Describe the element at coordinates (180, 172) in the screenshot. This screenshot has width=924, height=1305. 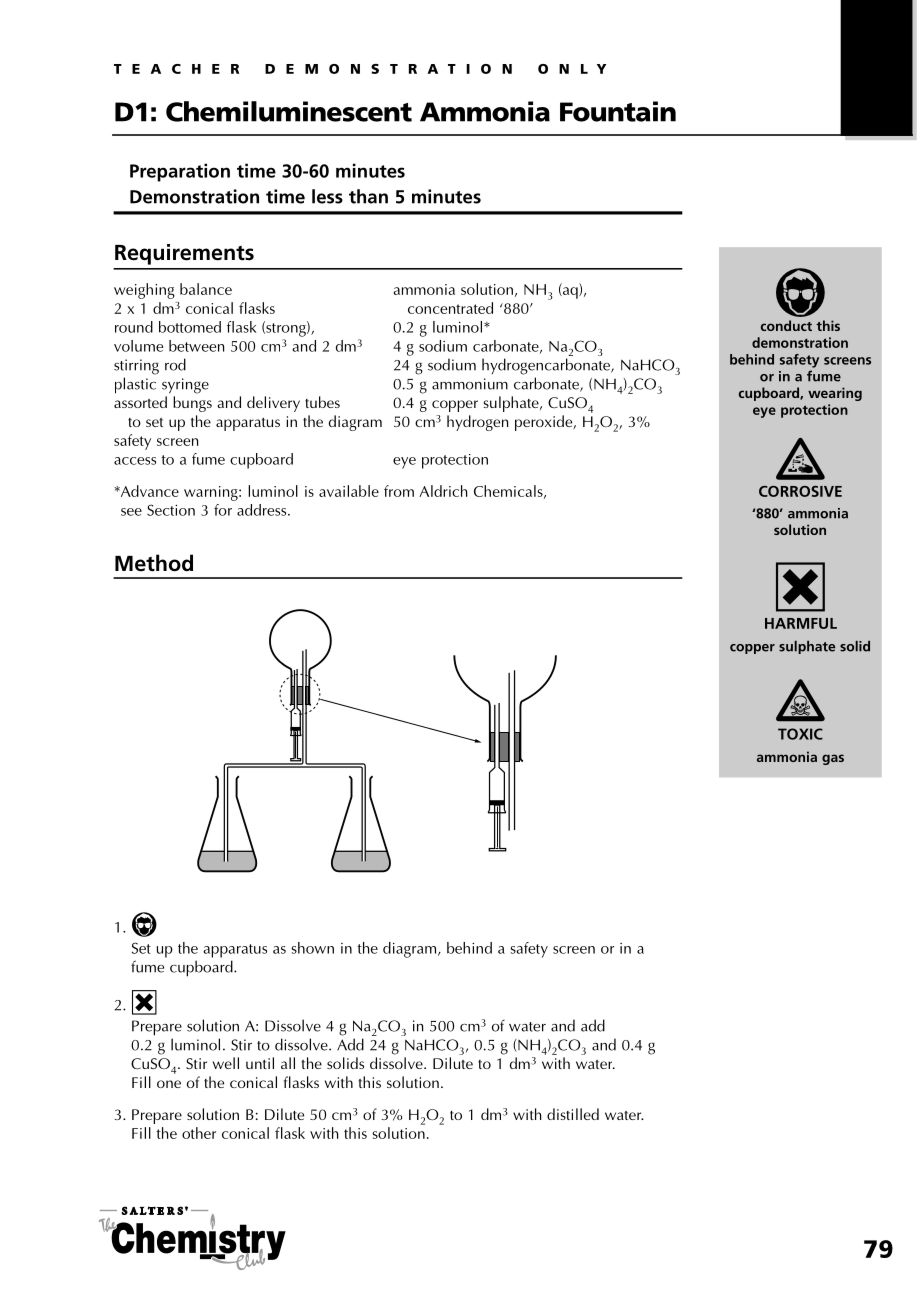
I see `Preparation` at that location.
